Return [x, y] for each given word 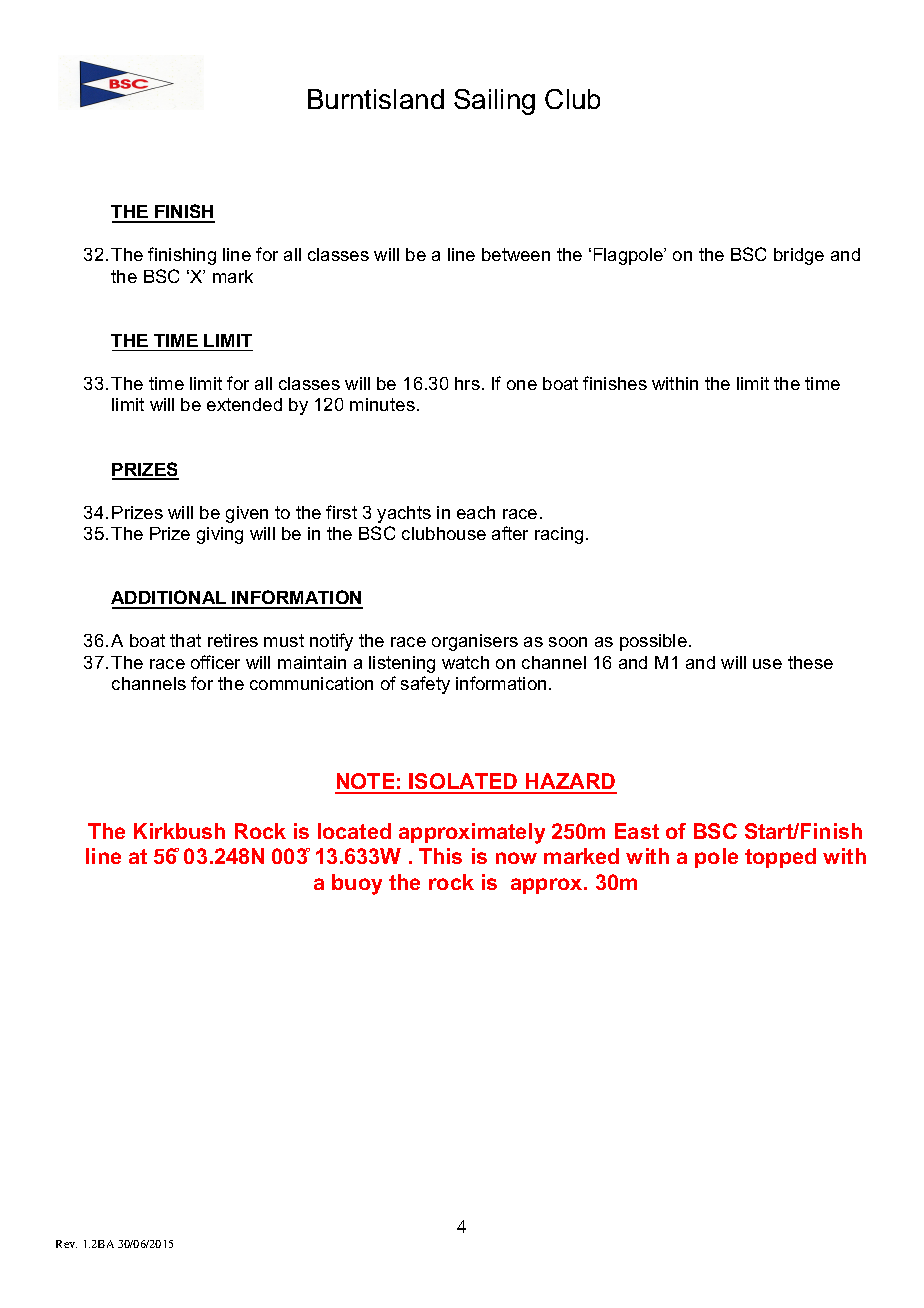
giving [220, 535]
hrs [467, 383]
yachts [404, 514]
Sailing [494, 102]
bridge [799, 256]
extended [244, 404]
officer [215, 662]
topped [780, 858]
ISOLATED [464, 783]
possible [653, 642]
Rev [66, 1244]
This [440, 856]
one [522, 385]
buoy [357, 884]
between [516, 254]
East [637, 831]
